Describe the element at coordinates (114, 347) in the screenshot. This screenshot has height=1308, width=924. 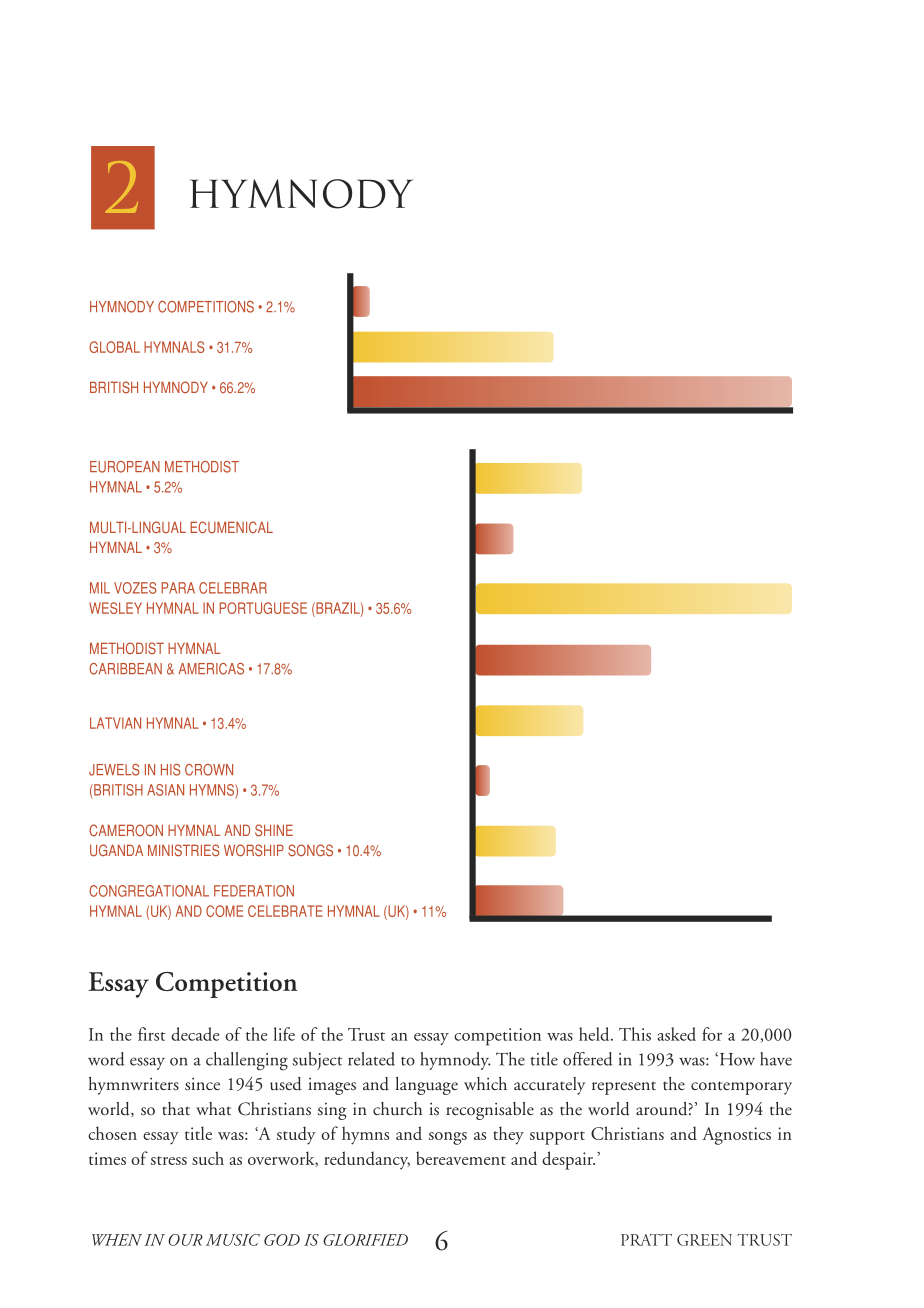
I see `global` at that location.
